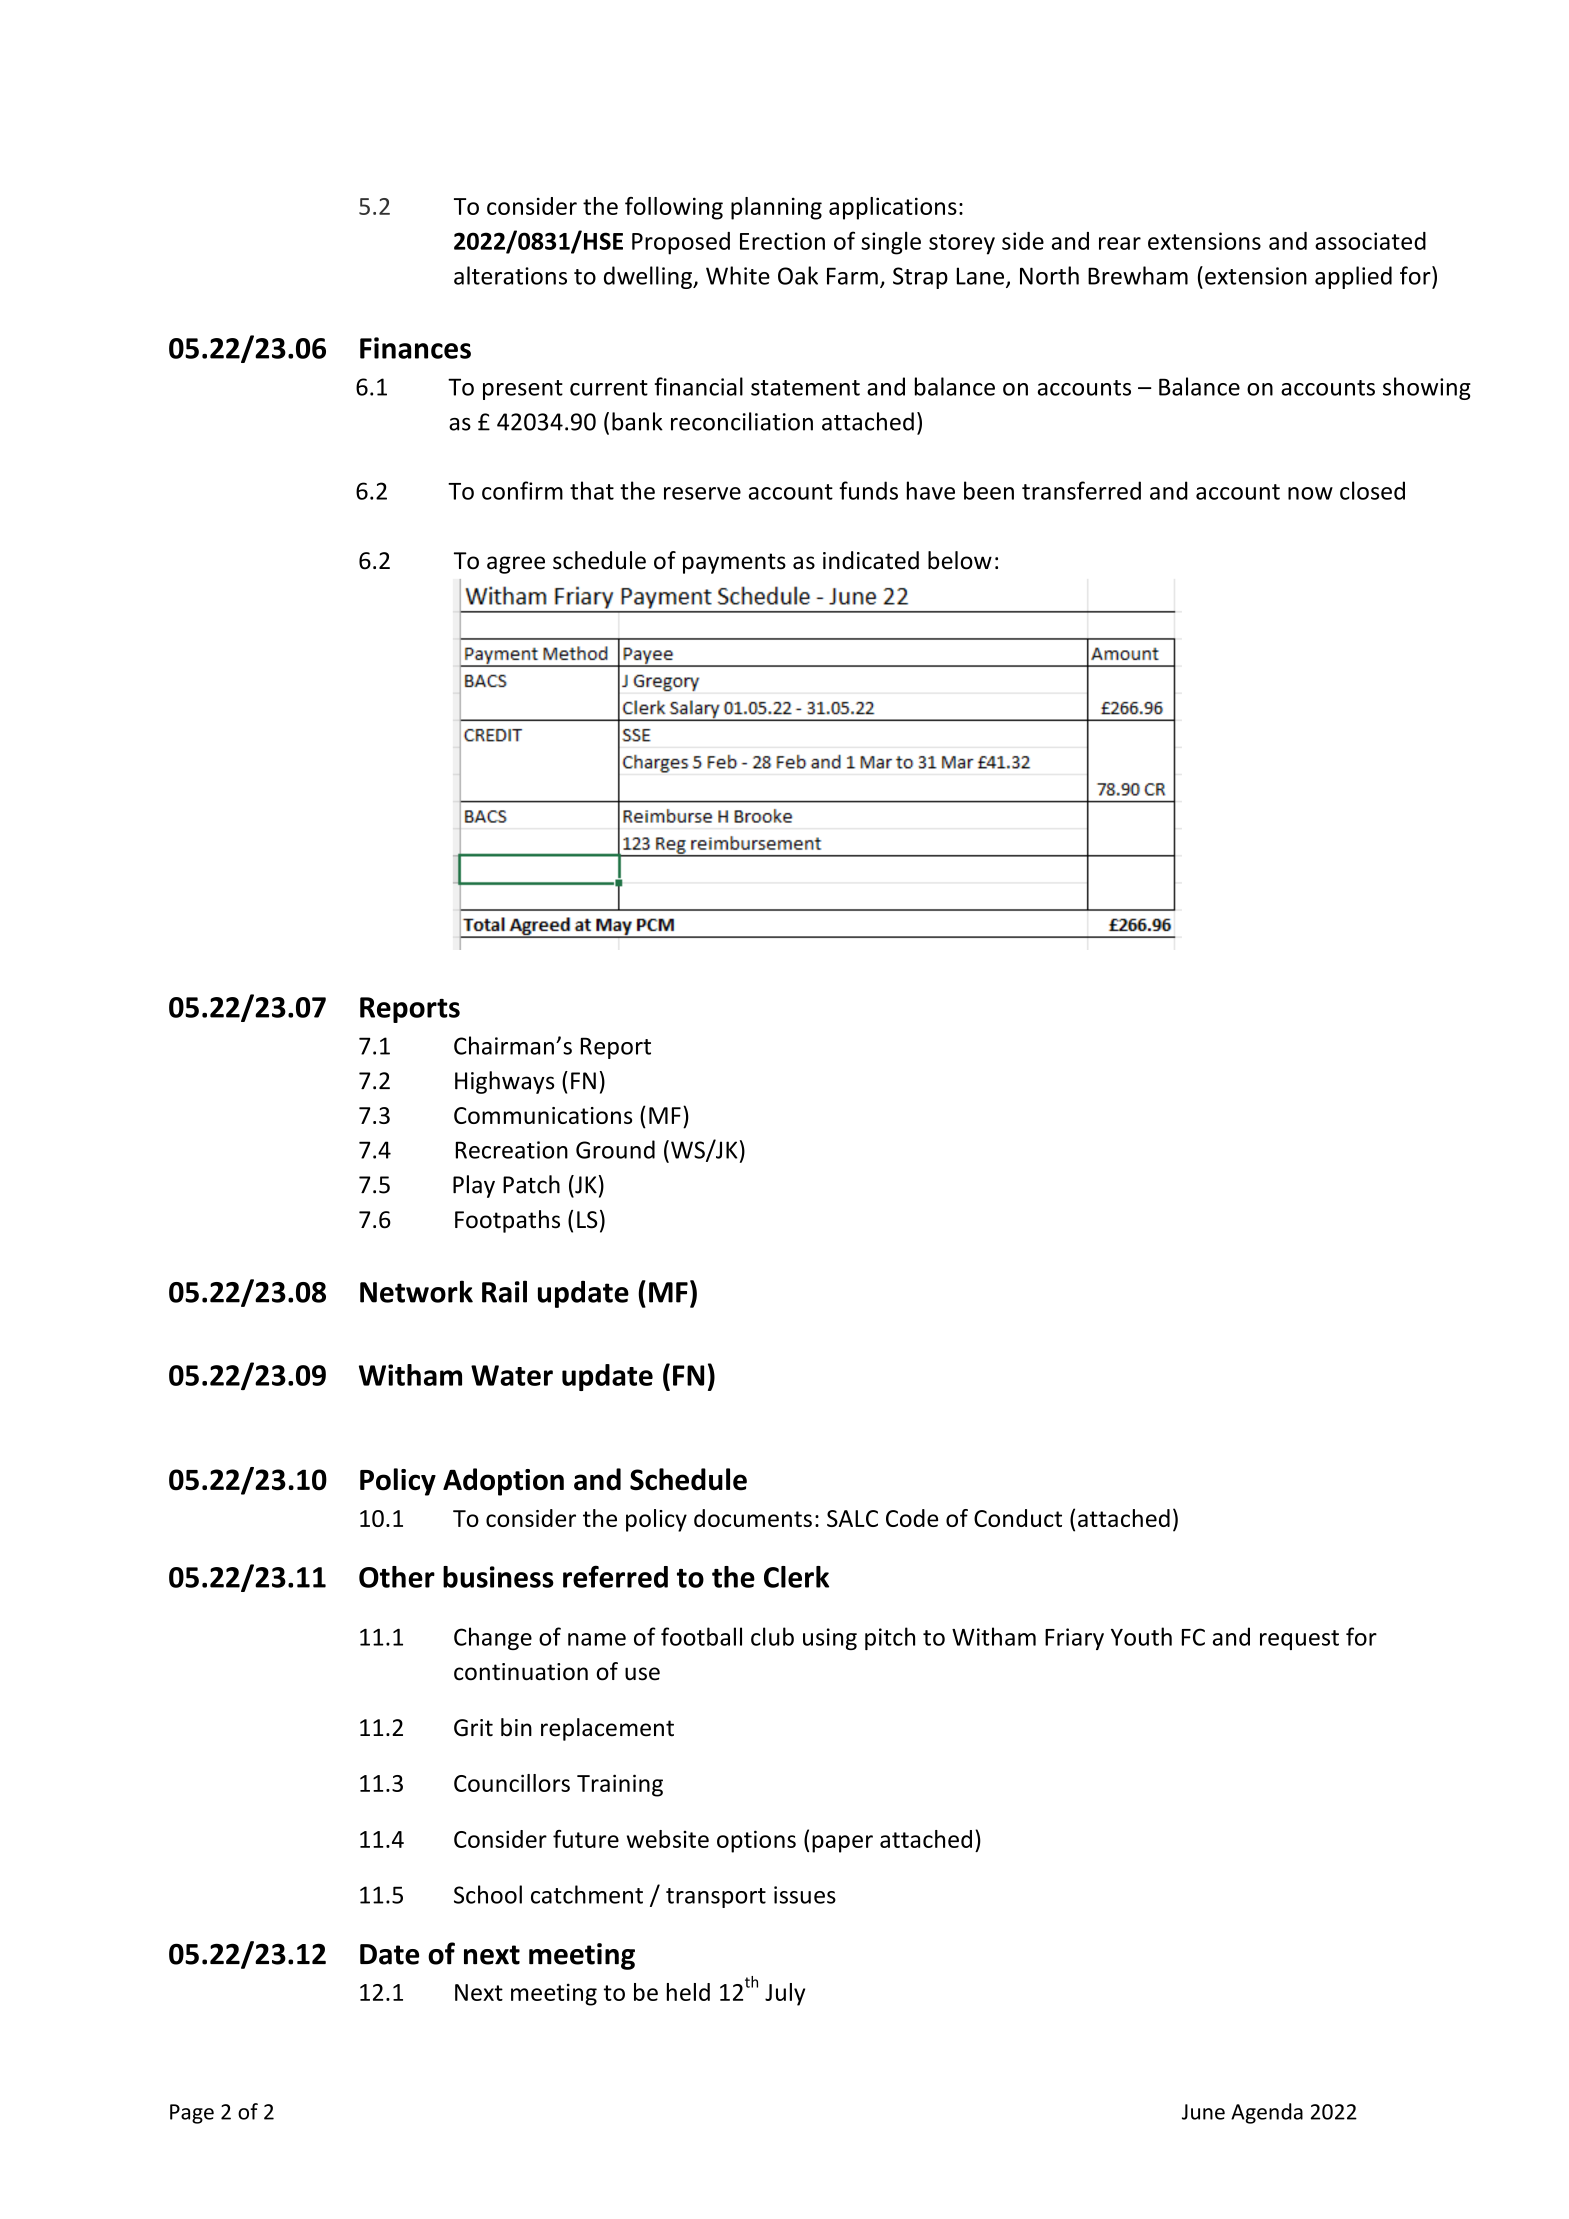 The width and height of the screenshot is (1569, 2219). Describe the element at coordinates (192, 2114) in the screenshot. I see `Page` at that location.
